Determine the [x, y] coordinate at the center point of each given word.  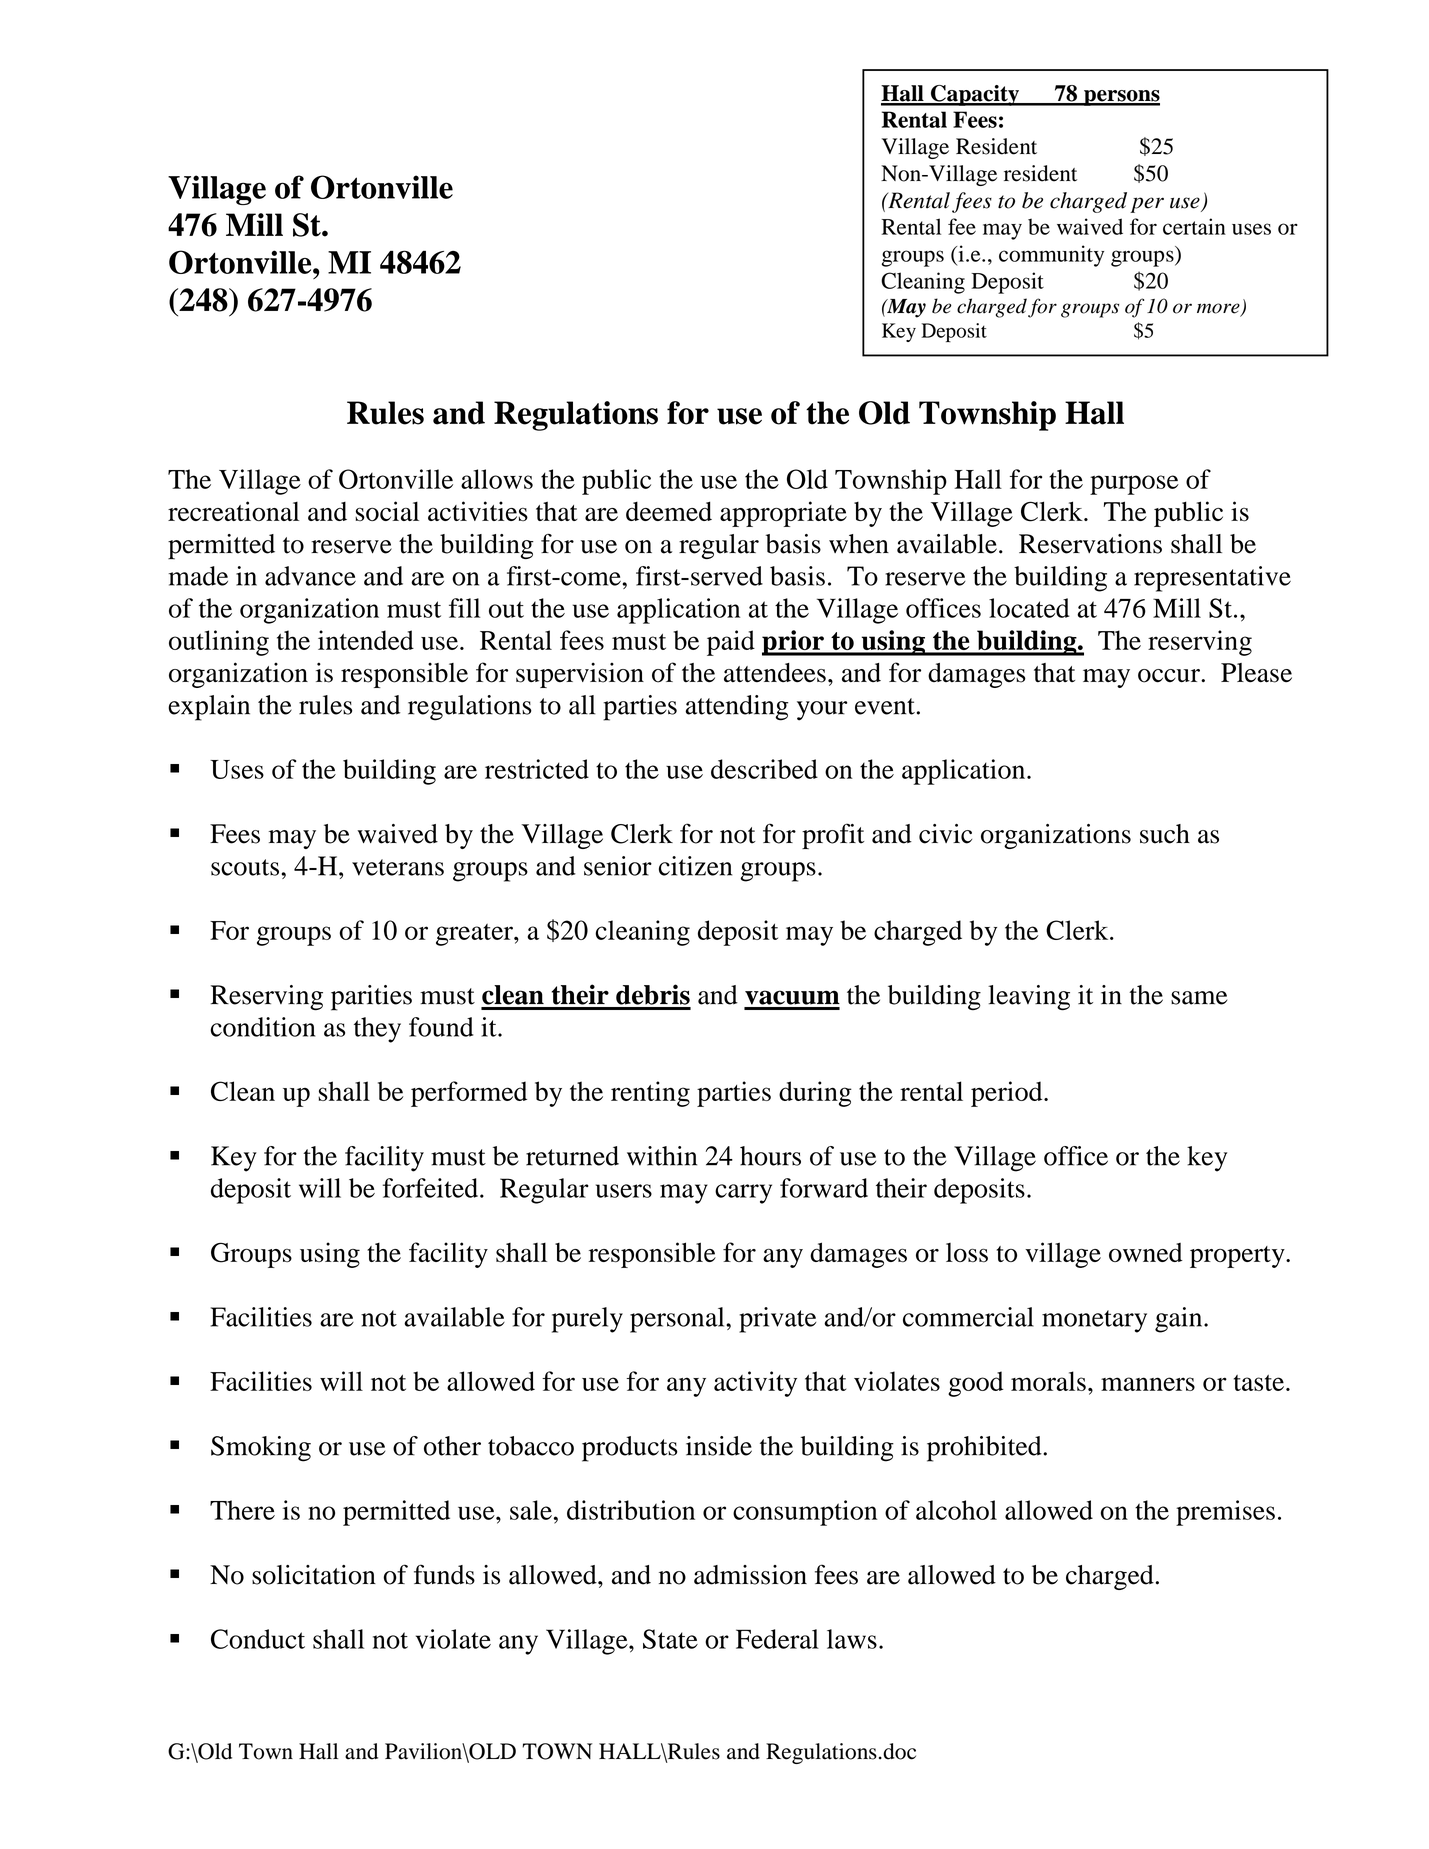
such [1165, 834]
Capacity [975, 95]
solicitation [314, 1575]
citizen [695, 866]
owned [1146, 1252]
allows [497, 479]
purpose [1134, 485]
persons [1121, 98]
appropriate [783, 514]
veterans [398, 867]
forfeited [432, 1188]
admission [750, 1575]
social [387, 511]
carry [743, 1194]
